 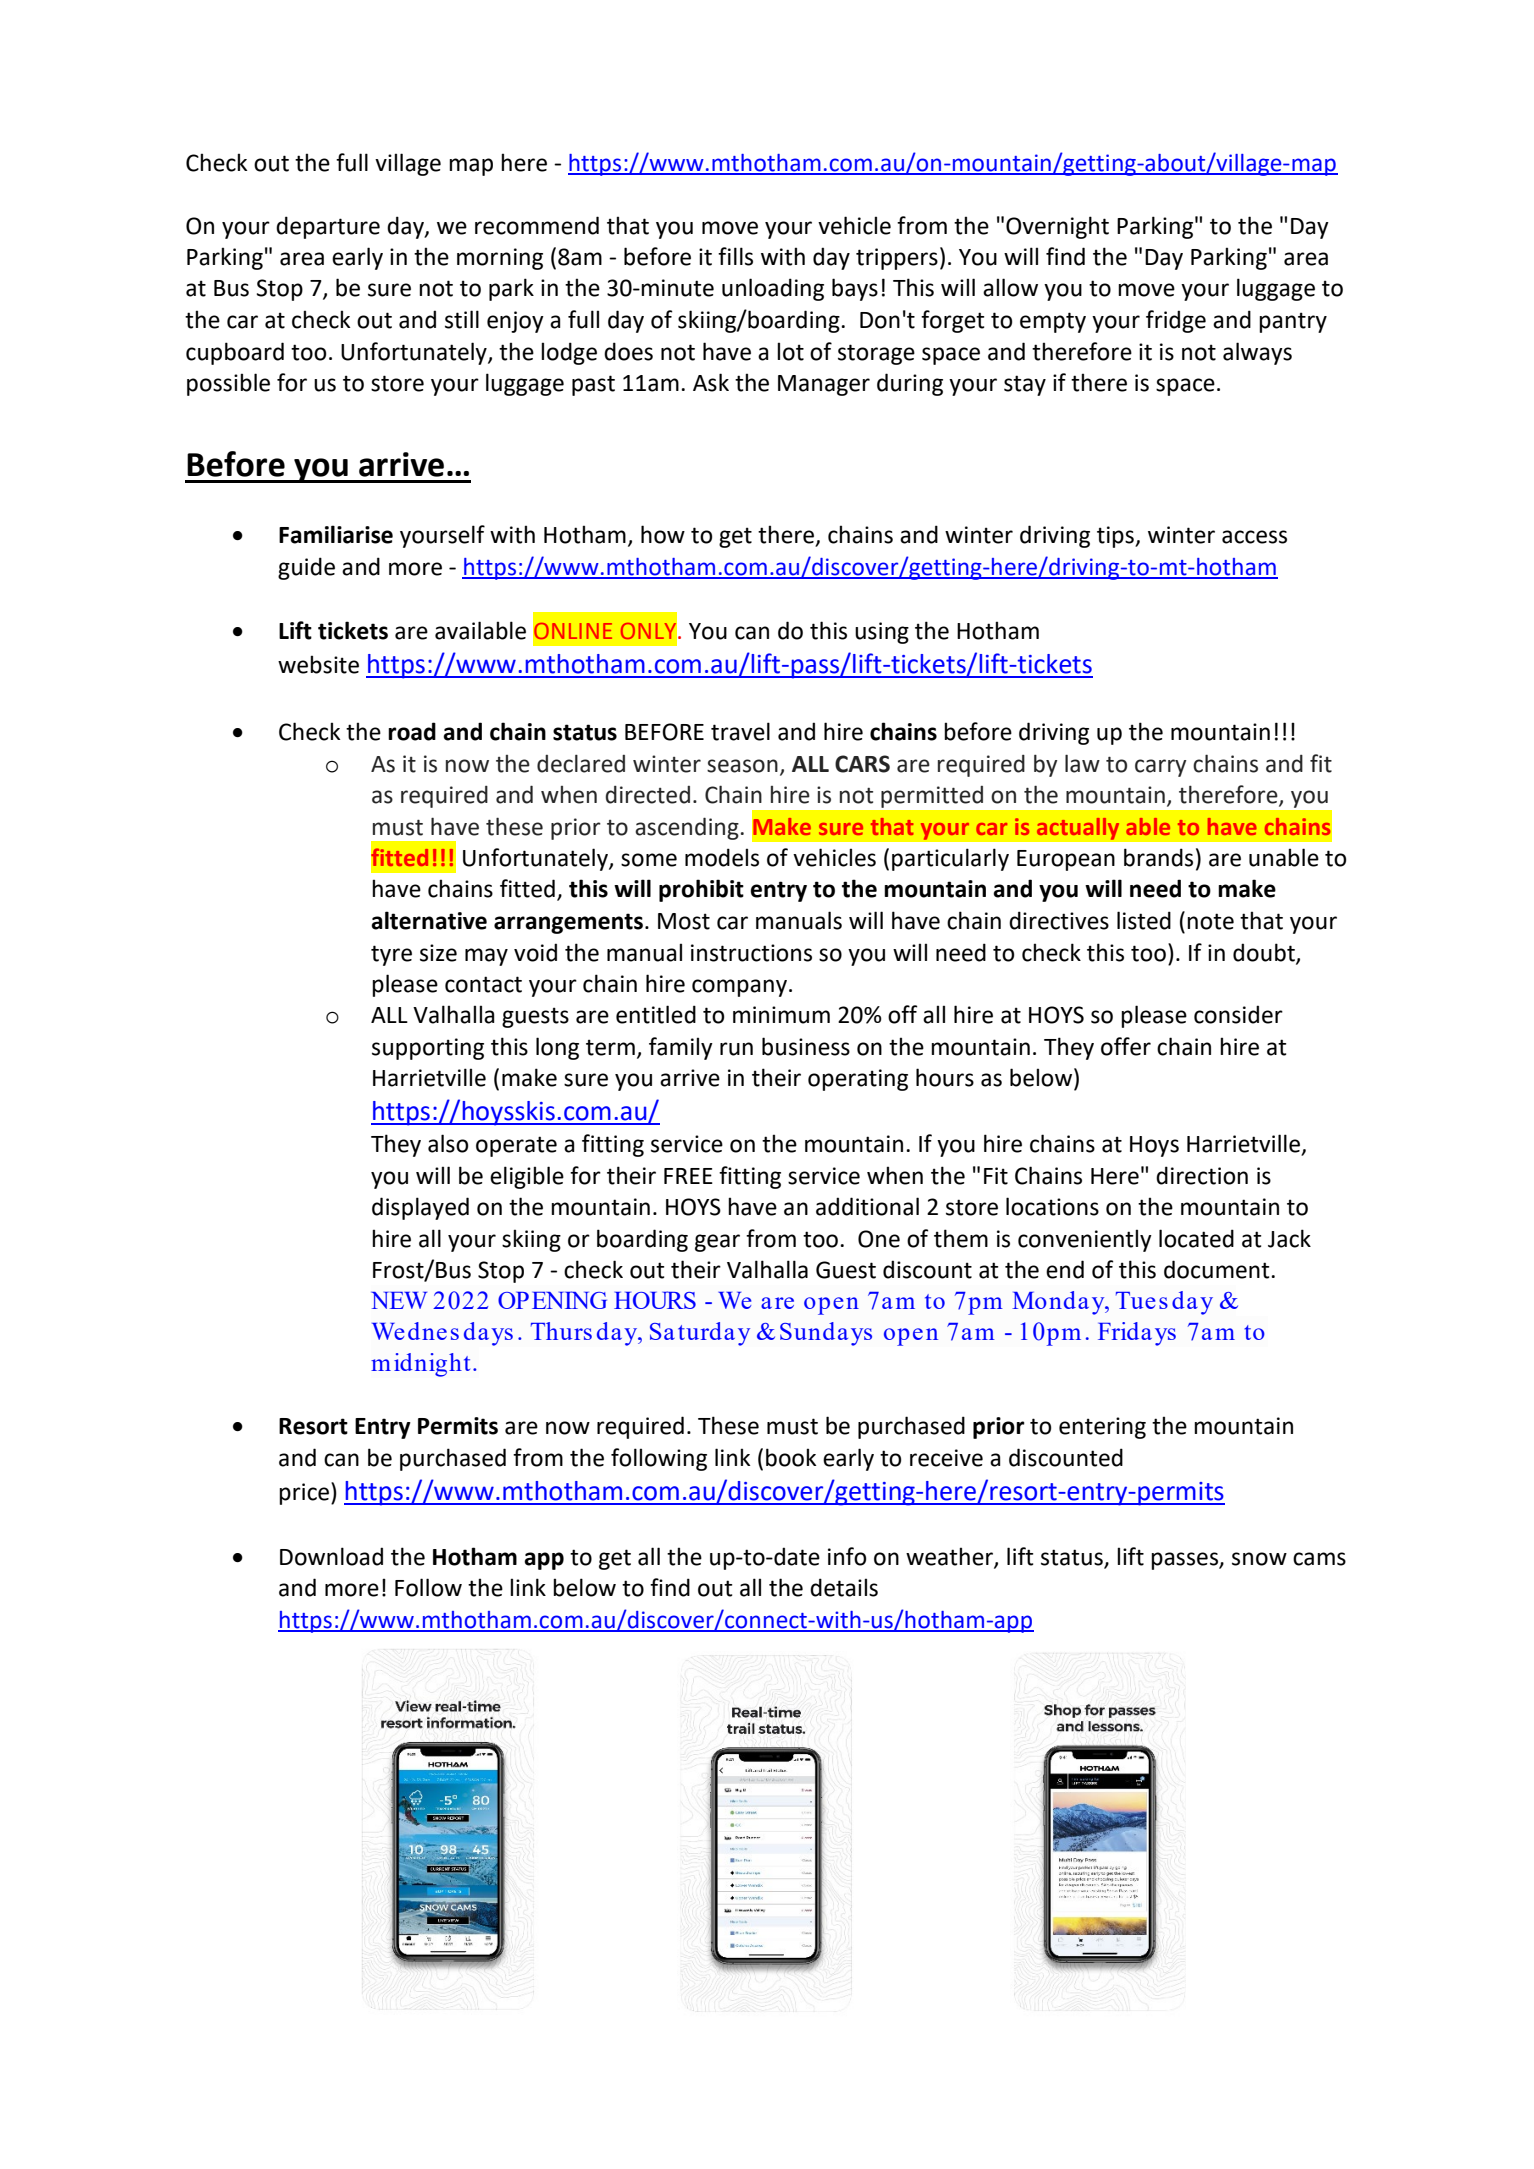 What do you see at coordinates (717, 1243) in the document?
I see `gear` at bounding box center [717, 1243].
